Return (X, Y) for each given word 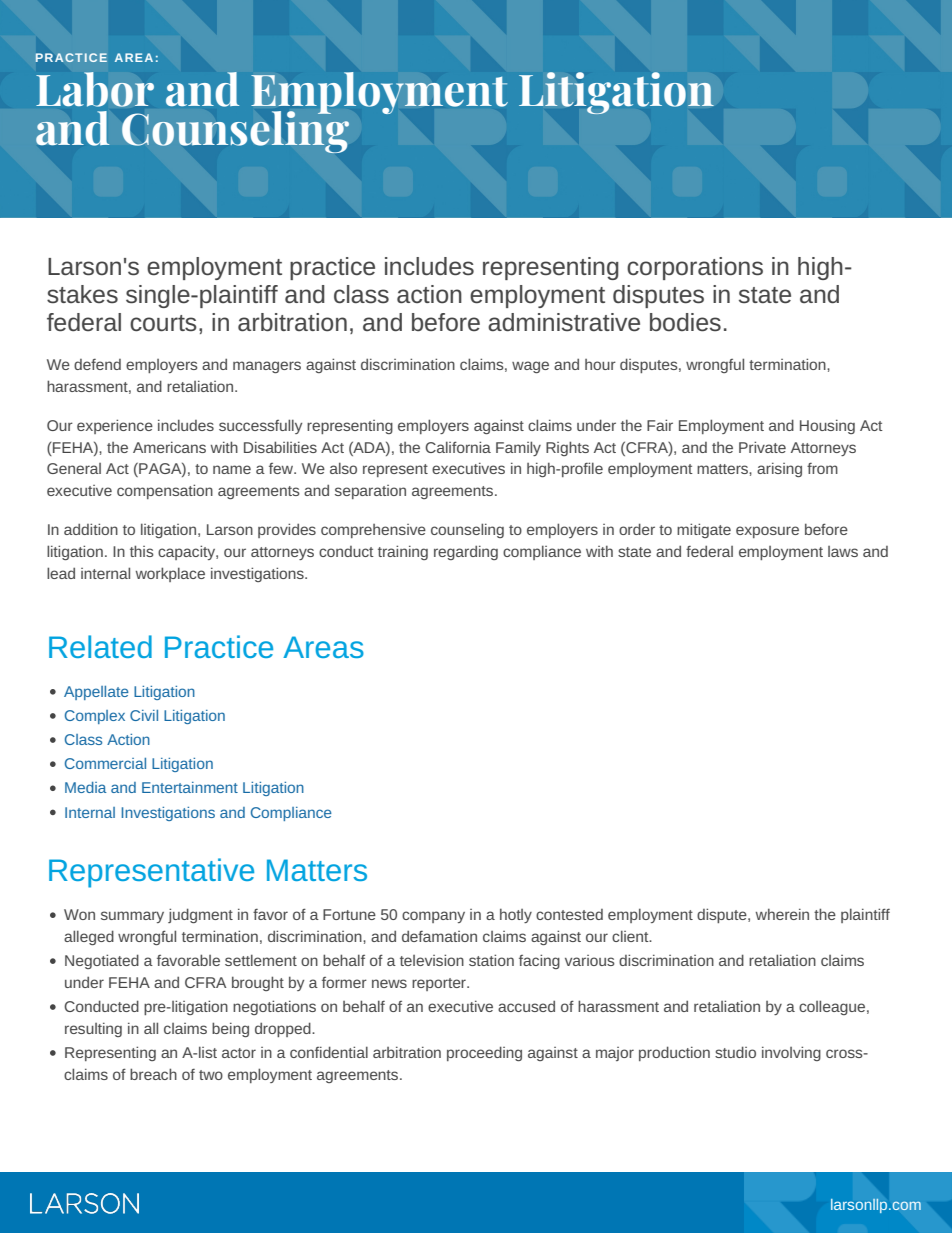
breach (153, 1074)
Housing (827, 426)
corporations (695, 268)
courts (163, 323)
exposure (767, 532)
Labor (95, 89)
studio (735, 1052)
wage (530, 367)
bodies (685, 322)
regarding (466, 552)
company (433, 917)
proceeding (484, 1053)
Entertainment (190, 787)
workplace (170, 574)
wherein (782, 914)
